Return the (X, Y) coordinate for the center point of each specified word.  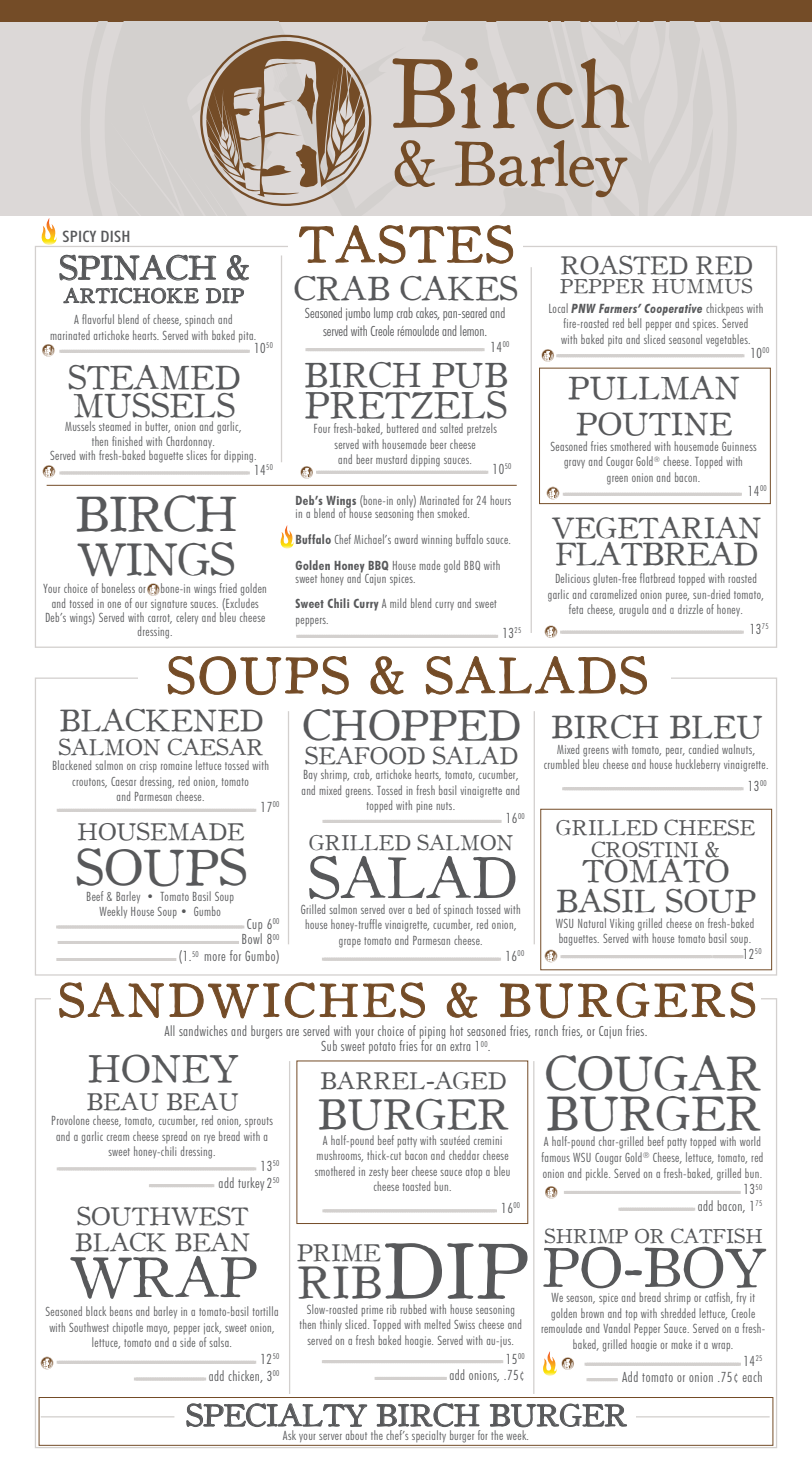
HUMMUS (702, 286)
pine (424, 806)
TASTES (406, 244)
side (187, 1342)
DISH (115, 236)
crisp (148, 767)
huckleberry (698, 765)
